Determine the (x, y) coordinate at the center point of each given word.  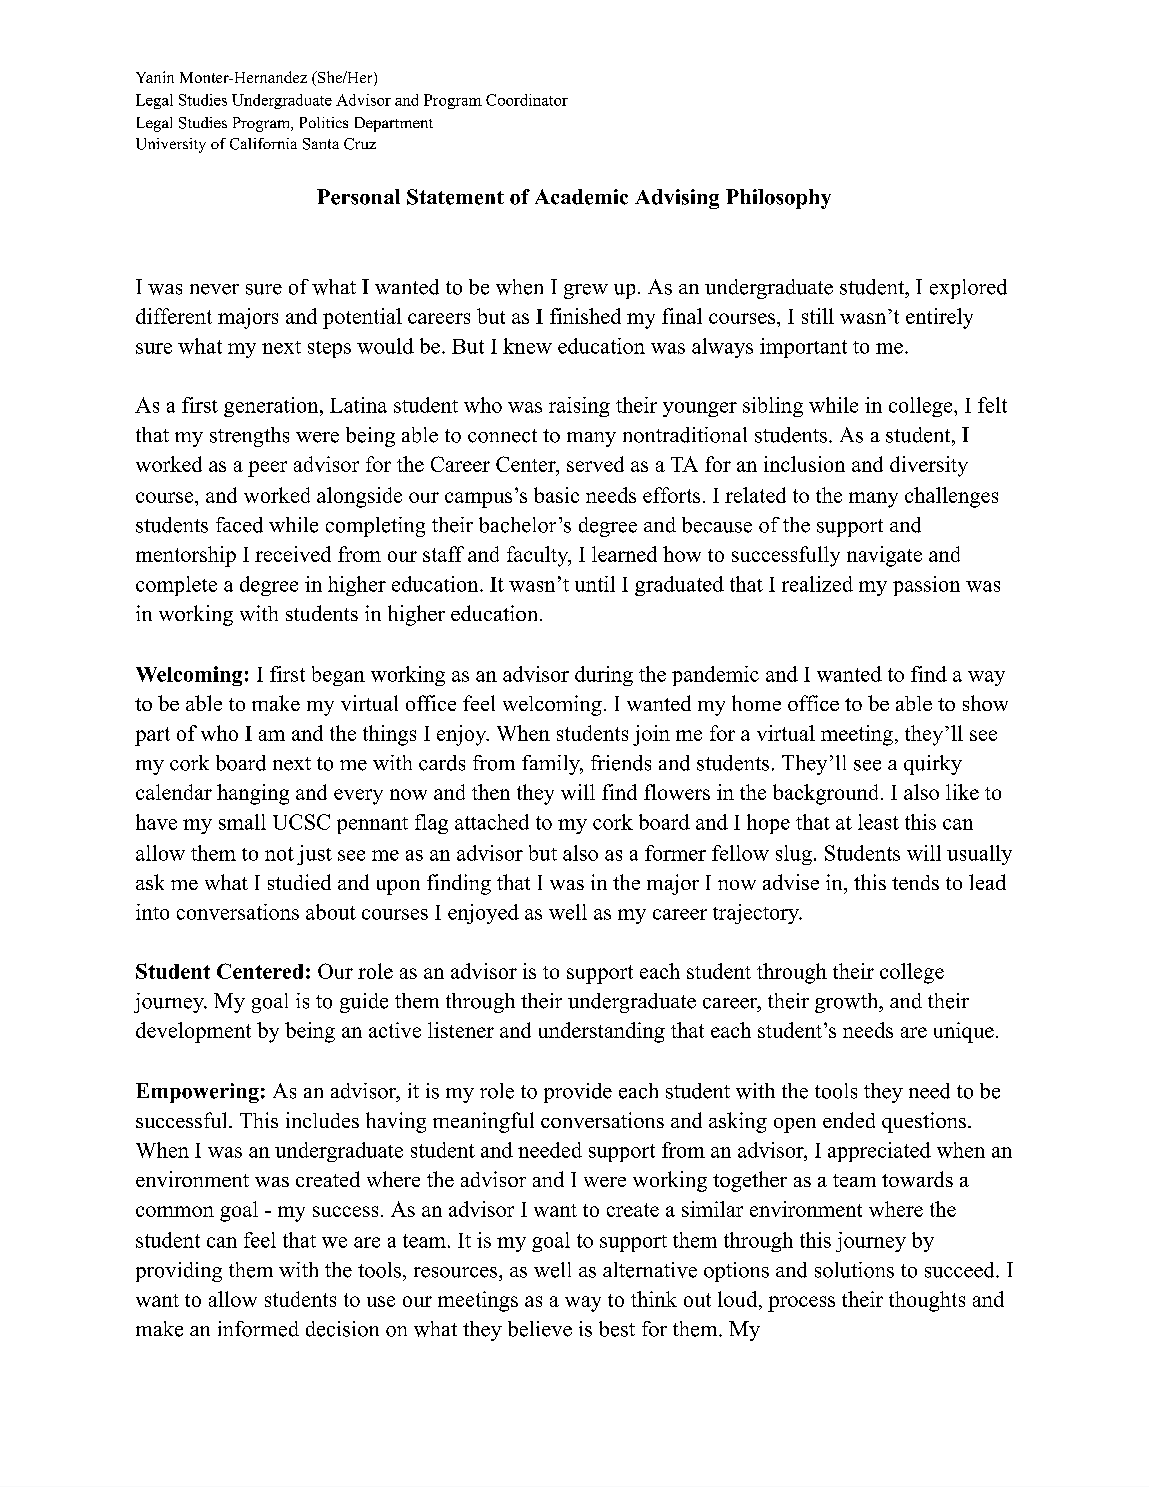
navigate (884, 556)
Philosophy (778, 199)
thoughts (927, 1301)
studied (299, 882)
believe (540, 1329)
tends (915, 882)
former (675, 853)
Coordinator (527, 100)
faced (239, 525)
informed (258, 1329)
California (263, 144)
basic (556, 495)
